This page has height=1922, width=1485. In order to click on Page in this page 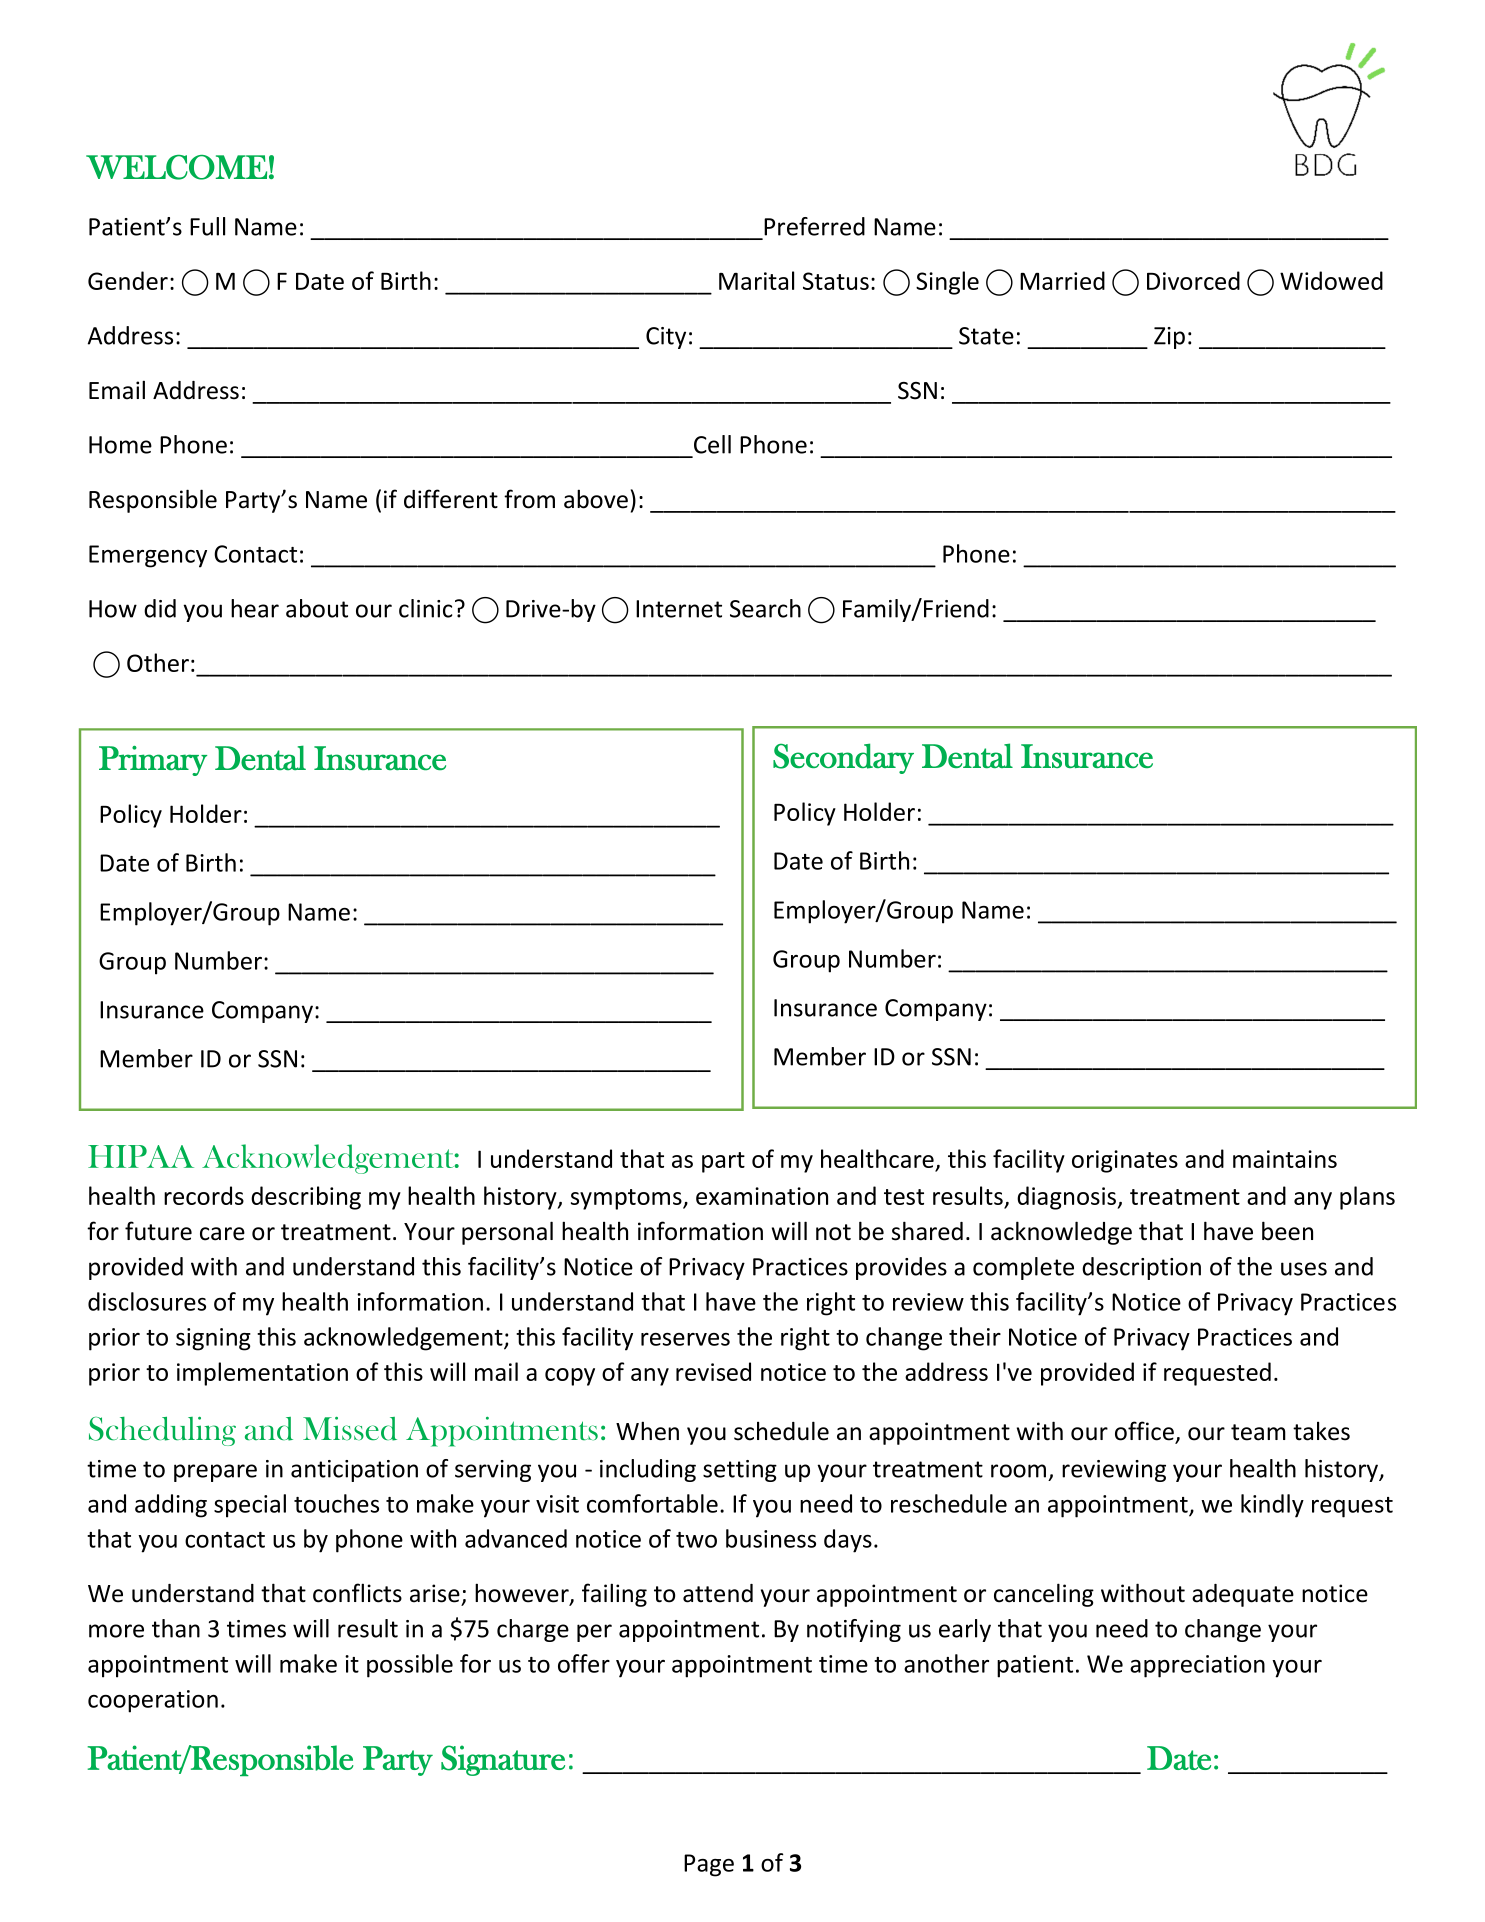, I will do `click(709, 1865)`.
